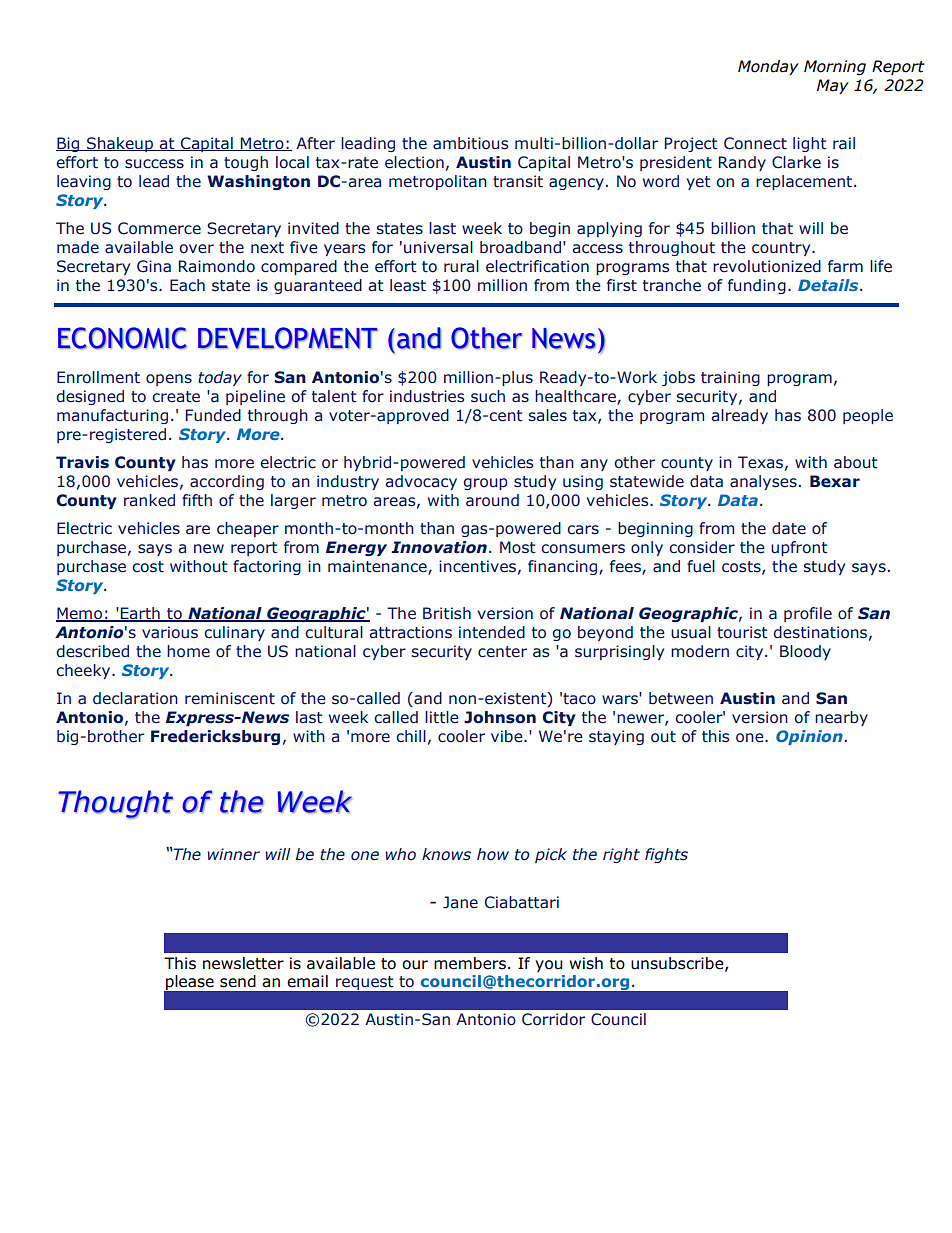 Image resolution: width=952 pixels, height=1233 pixels. I want to click on ambitious, so click(470, 143).
